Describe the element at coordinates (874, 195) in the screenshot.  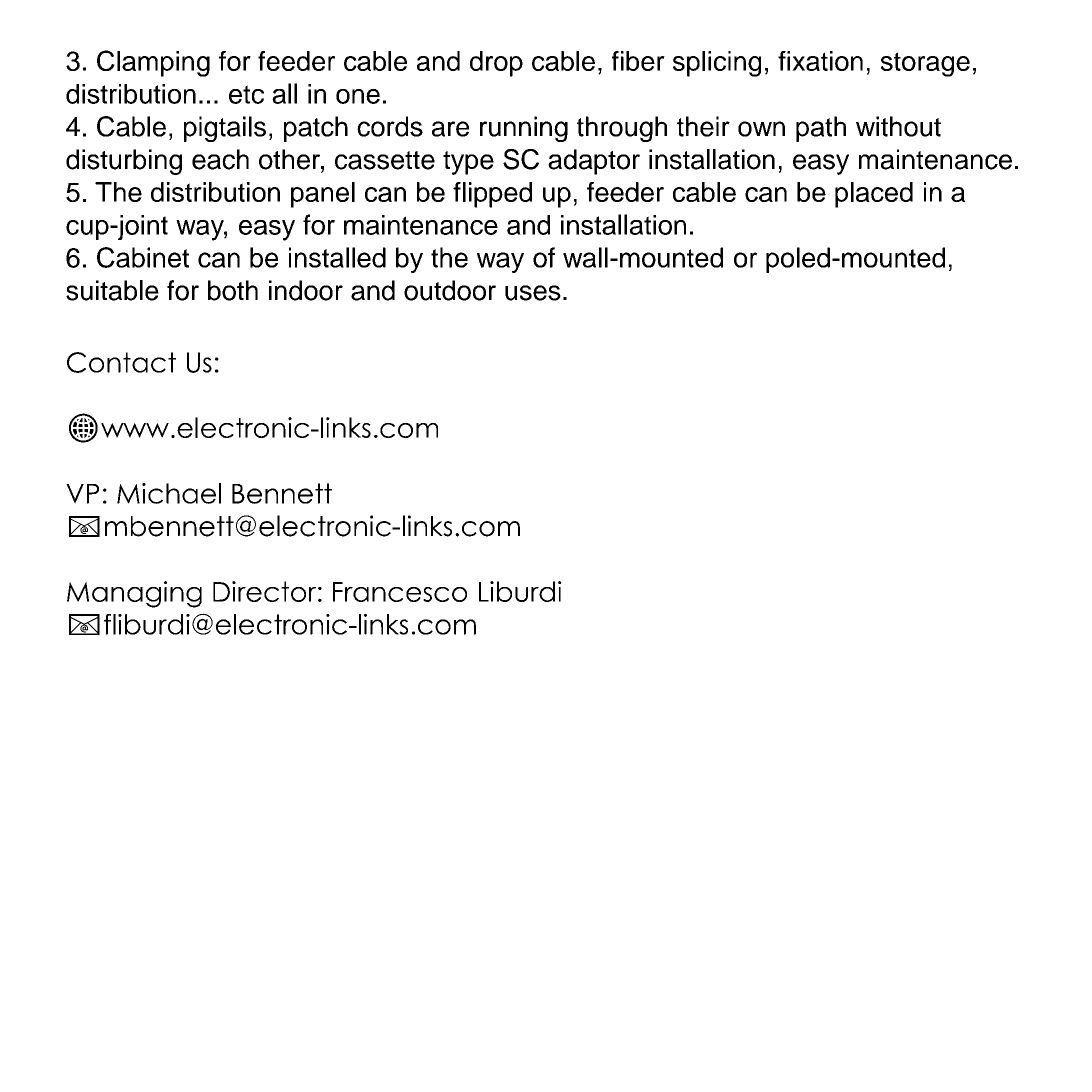
I see `placed` at that location.
